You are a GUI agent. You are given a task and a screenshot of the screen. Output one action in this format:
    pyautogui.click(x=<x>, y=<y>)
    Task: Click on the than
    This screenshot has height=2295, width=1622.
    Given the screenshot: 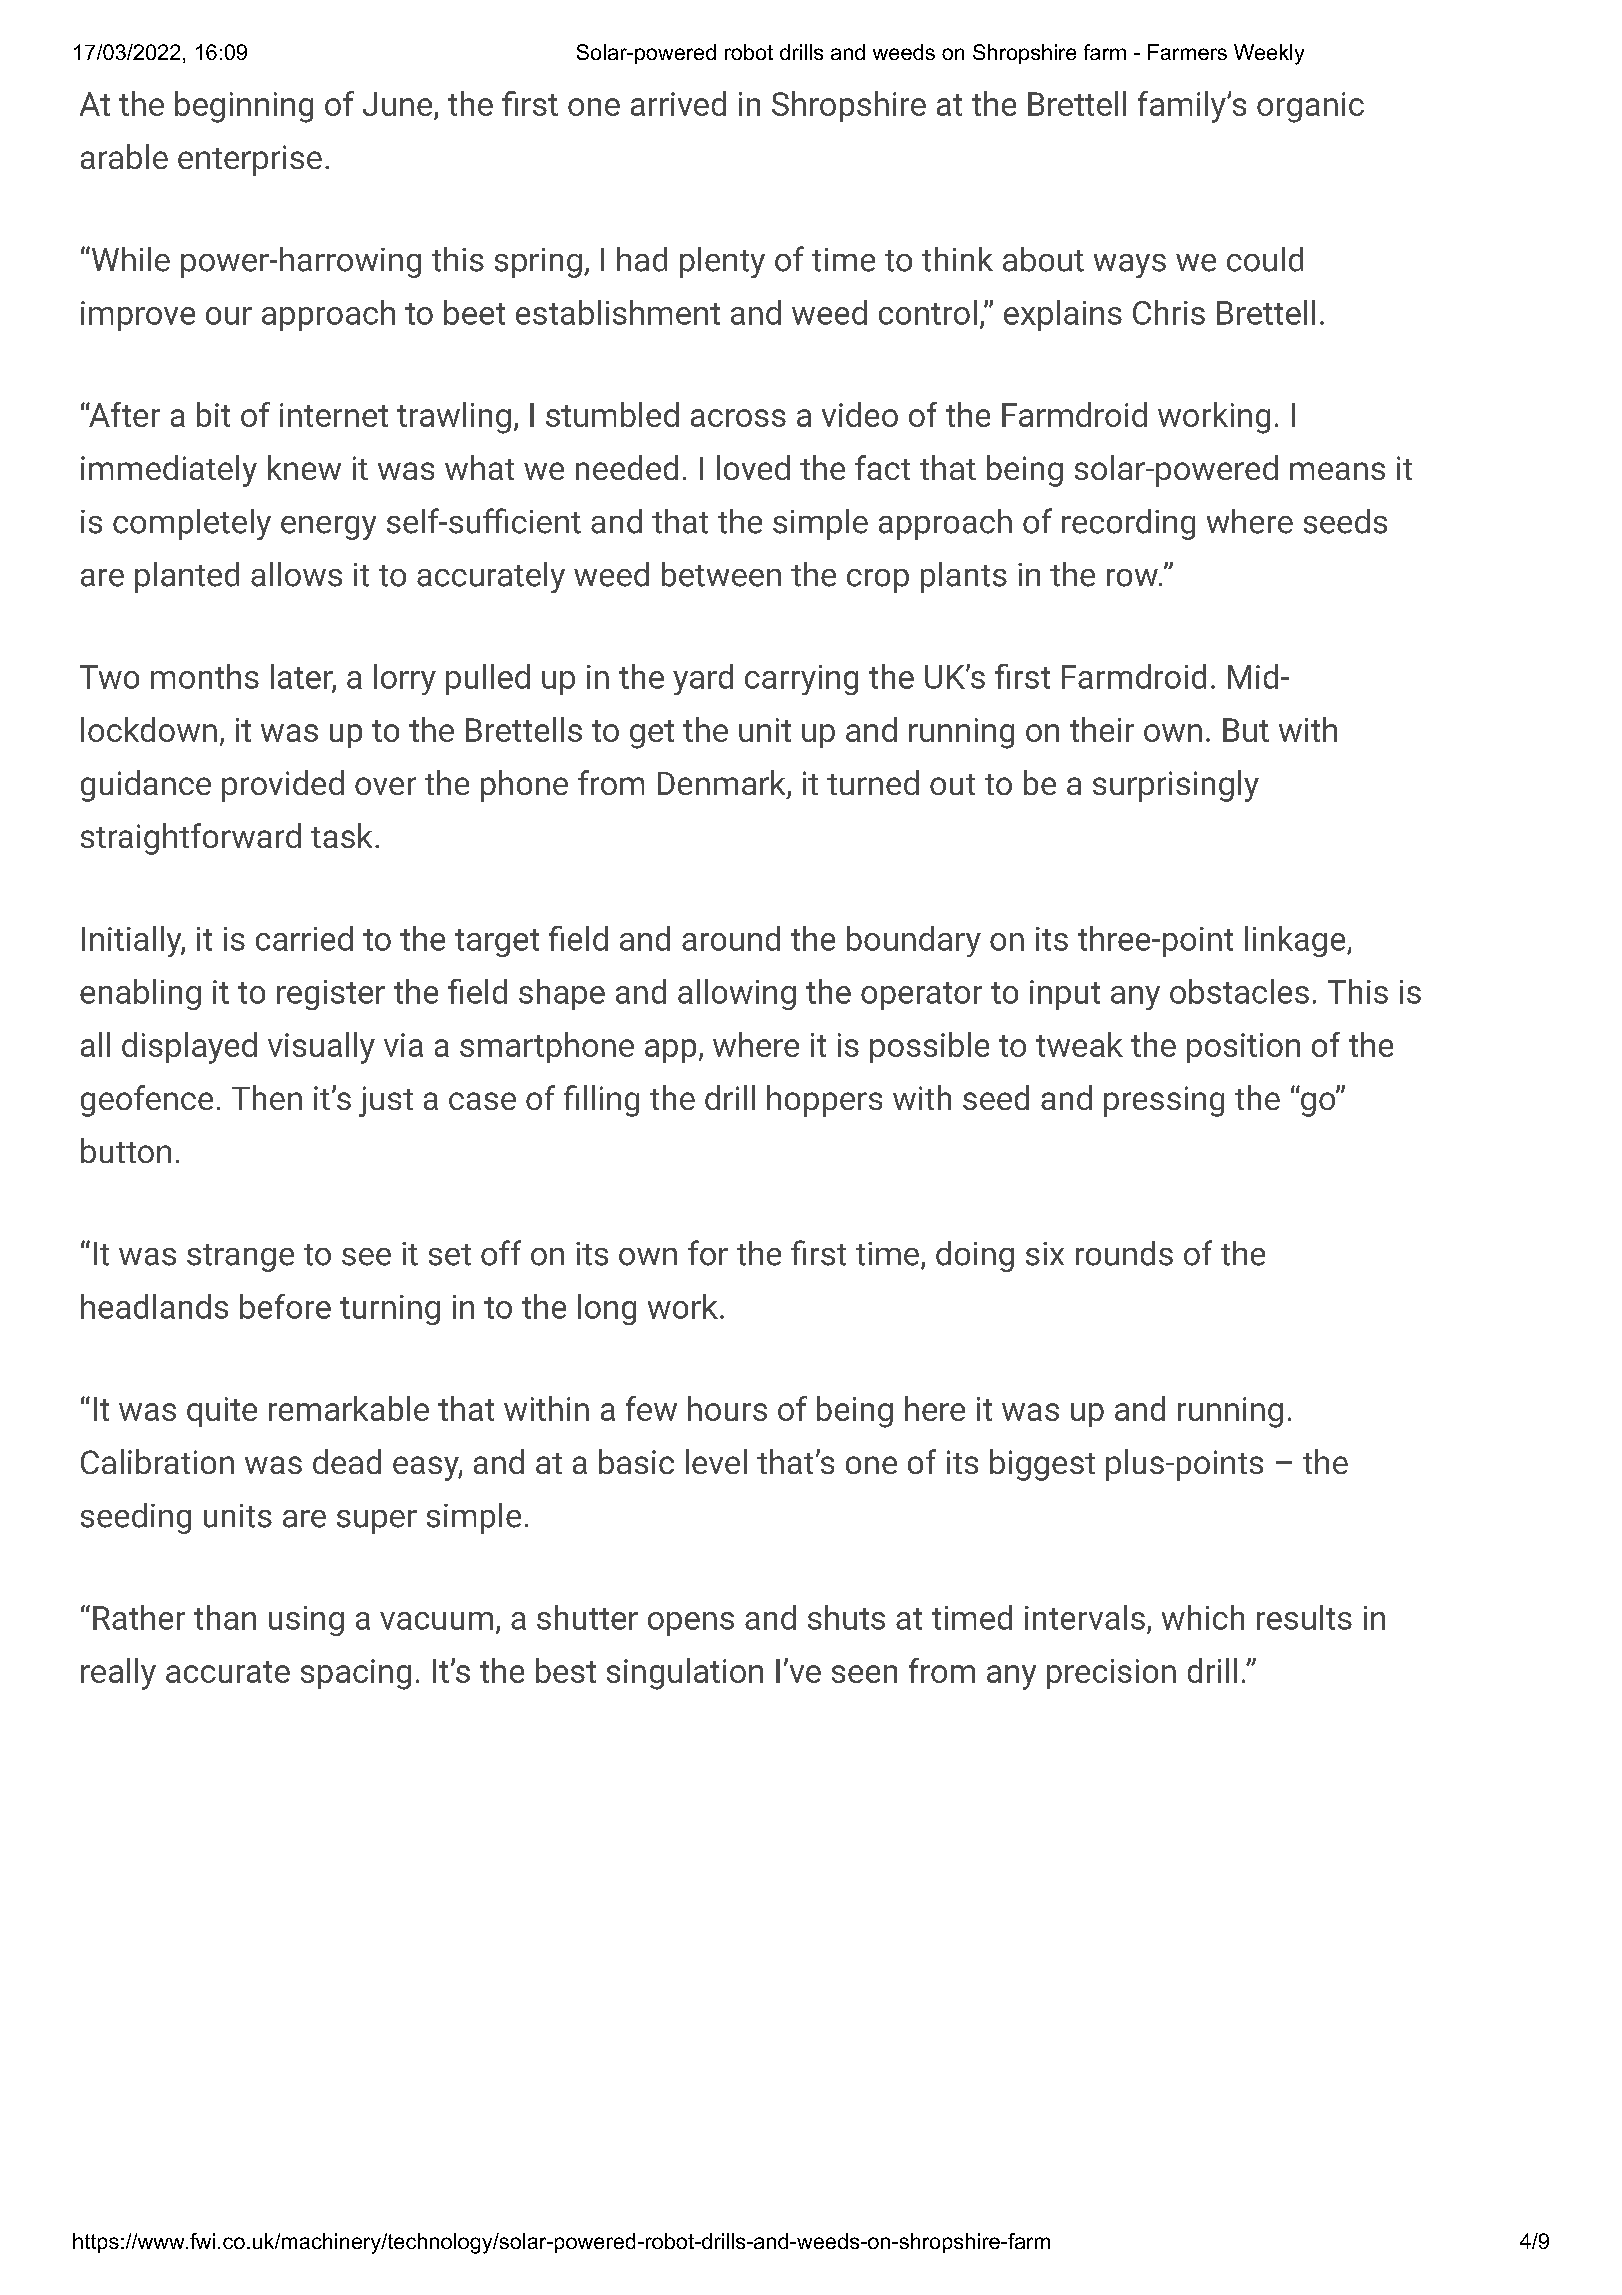 What is the action you would take?
    pyautogui.click(x=225, y=1617)
